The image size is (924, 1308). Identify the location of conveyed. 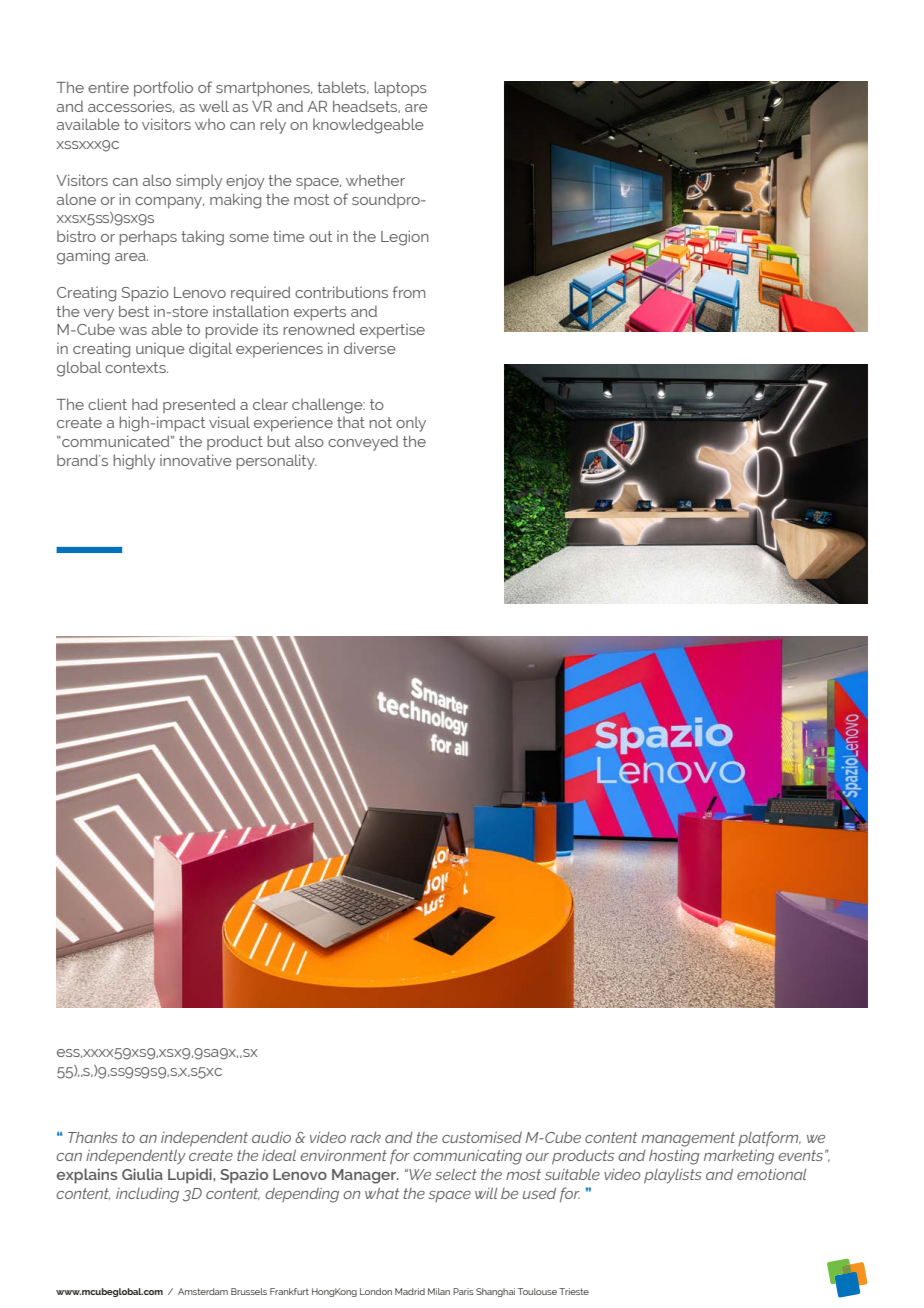
(363, 443).
